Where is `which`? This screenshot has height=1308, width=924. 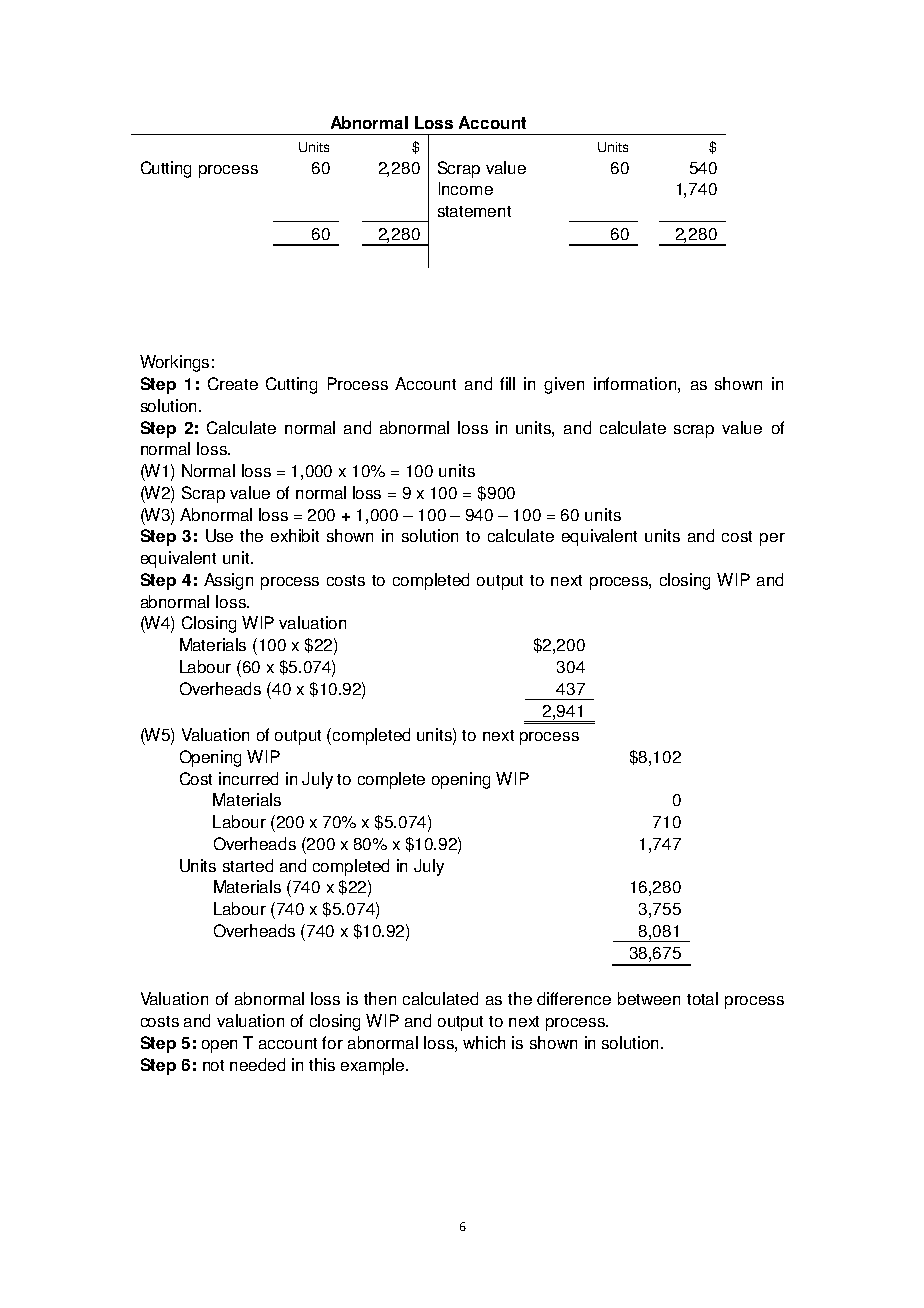
which is located at coordinates (484, 1042).
